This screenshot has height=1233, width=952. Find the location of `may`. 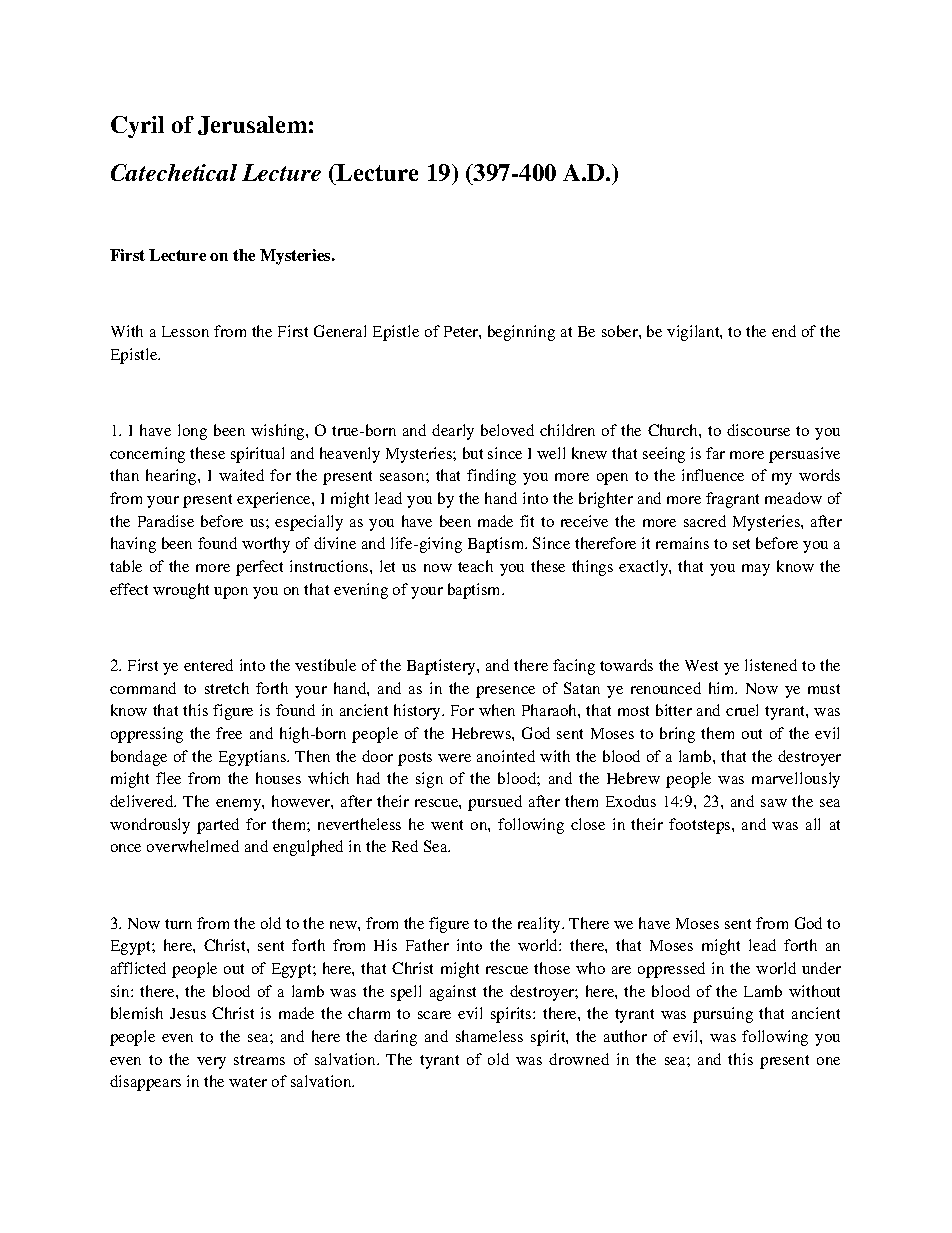

may is located at coordinates (756, 570).
